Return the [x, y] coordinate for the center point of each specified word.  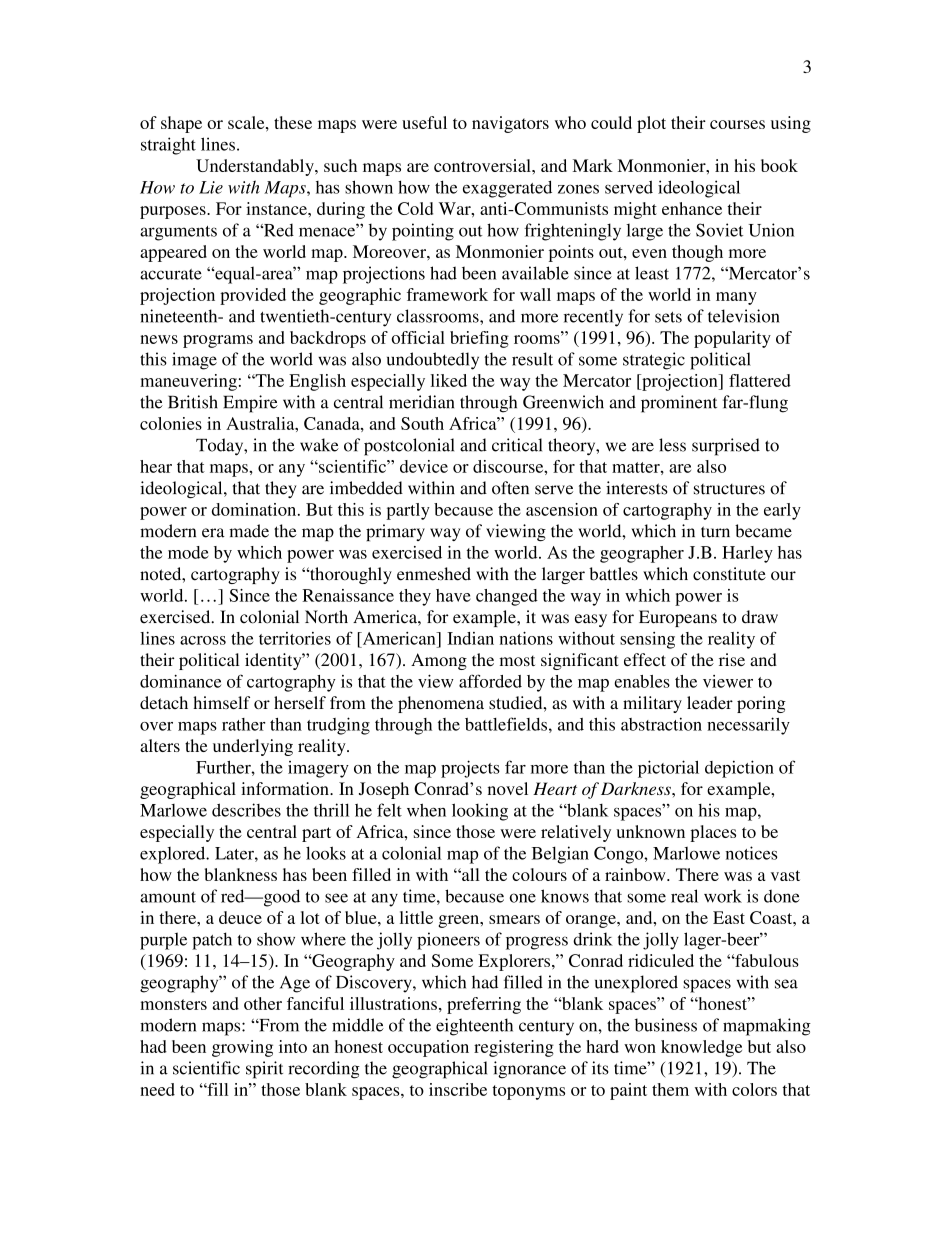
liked [449, 380]
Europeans [678, 618]
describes [246, 810]
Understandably [256, 167]
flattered [760, 380]
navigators [510, 124]
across [203, 640]
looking [480, 812]
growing [242, 1048]
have [453, 595]
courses [737, 124]
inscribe [458, 1089]
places [713, 833]
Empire [250, 404]
